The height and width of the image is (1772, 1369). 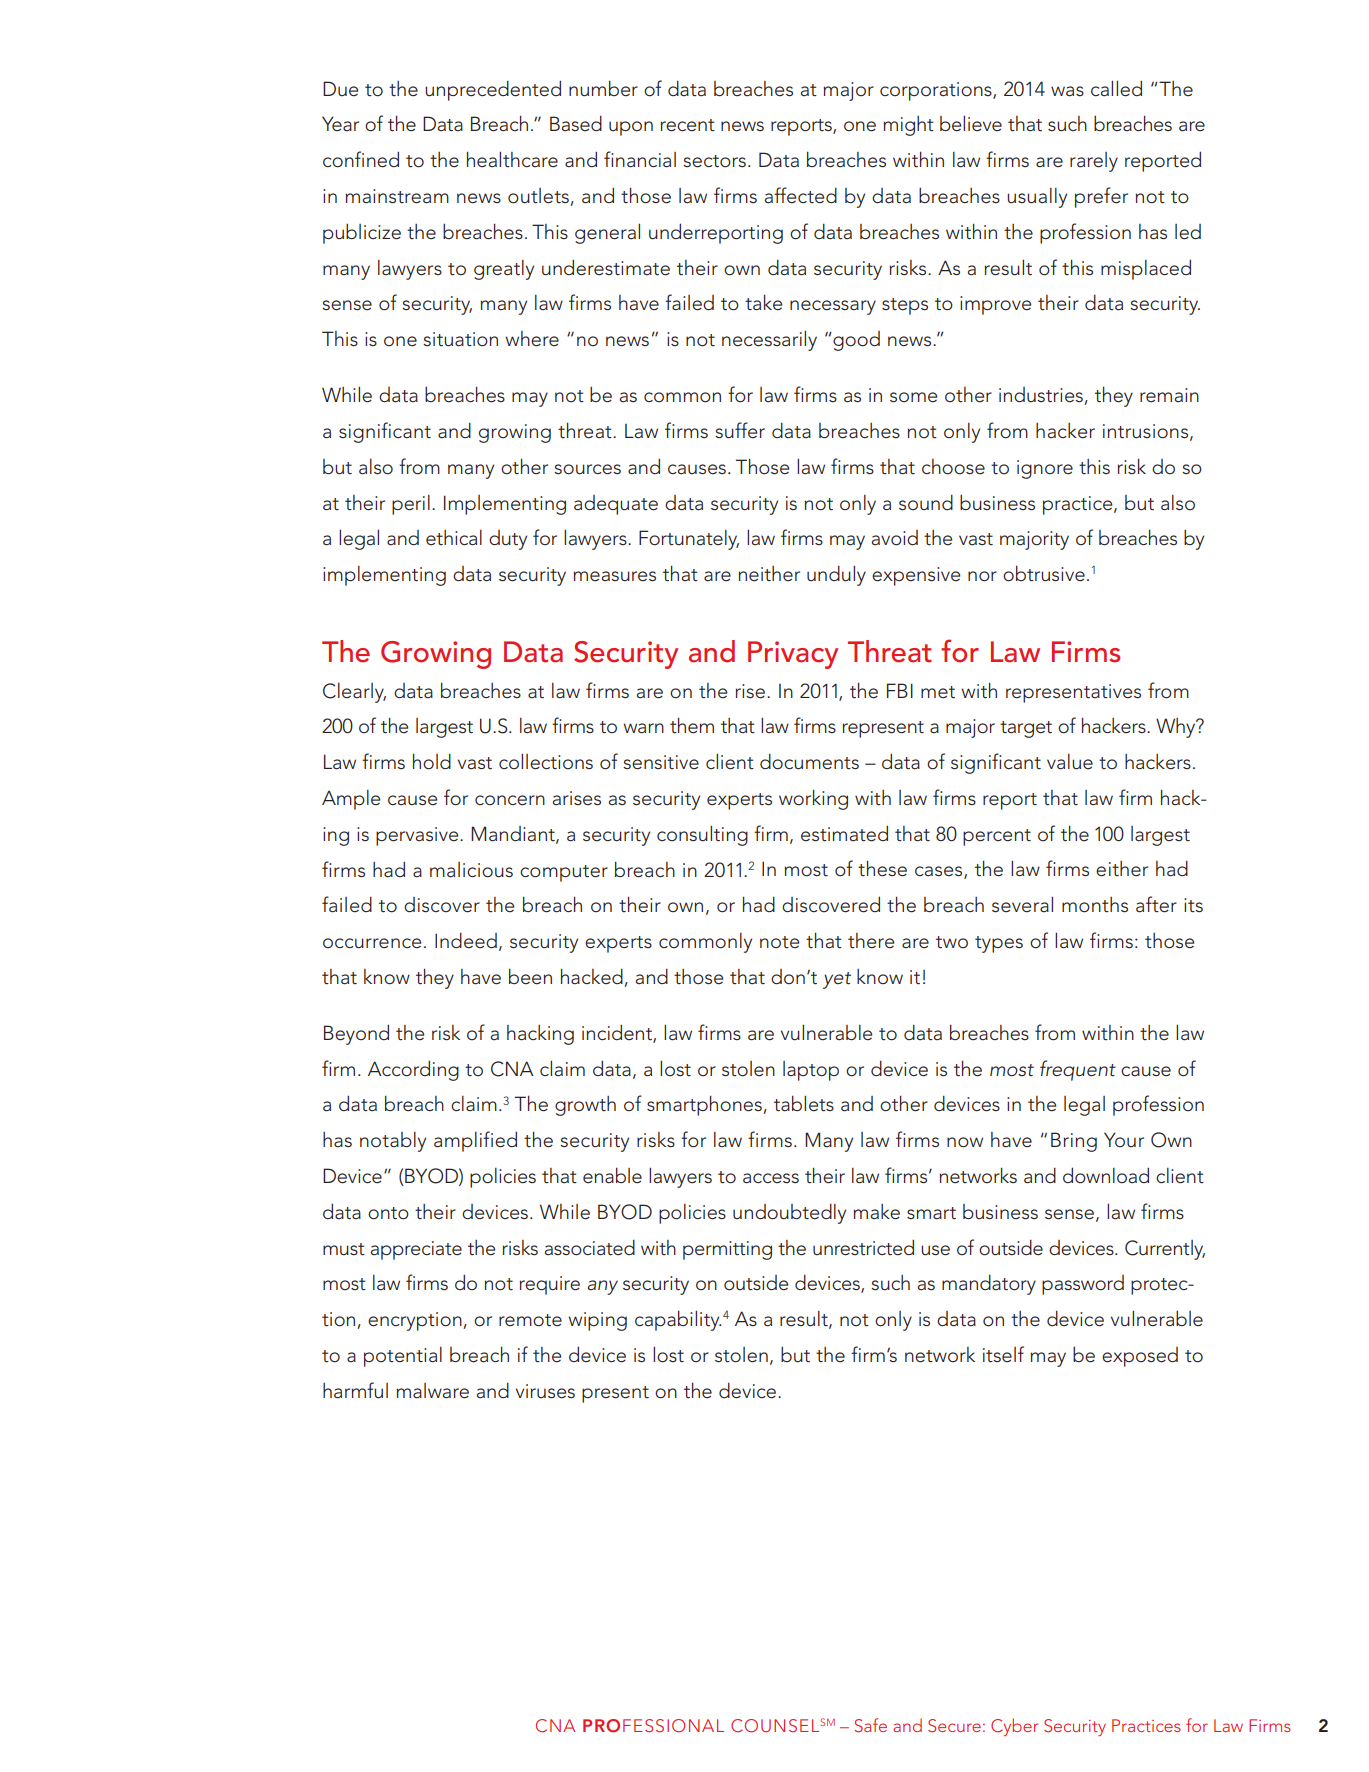 What do you see at coordinates (714, 161) in the image?
I see `sectors` at bounding box center [714, 161].
